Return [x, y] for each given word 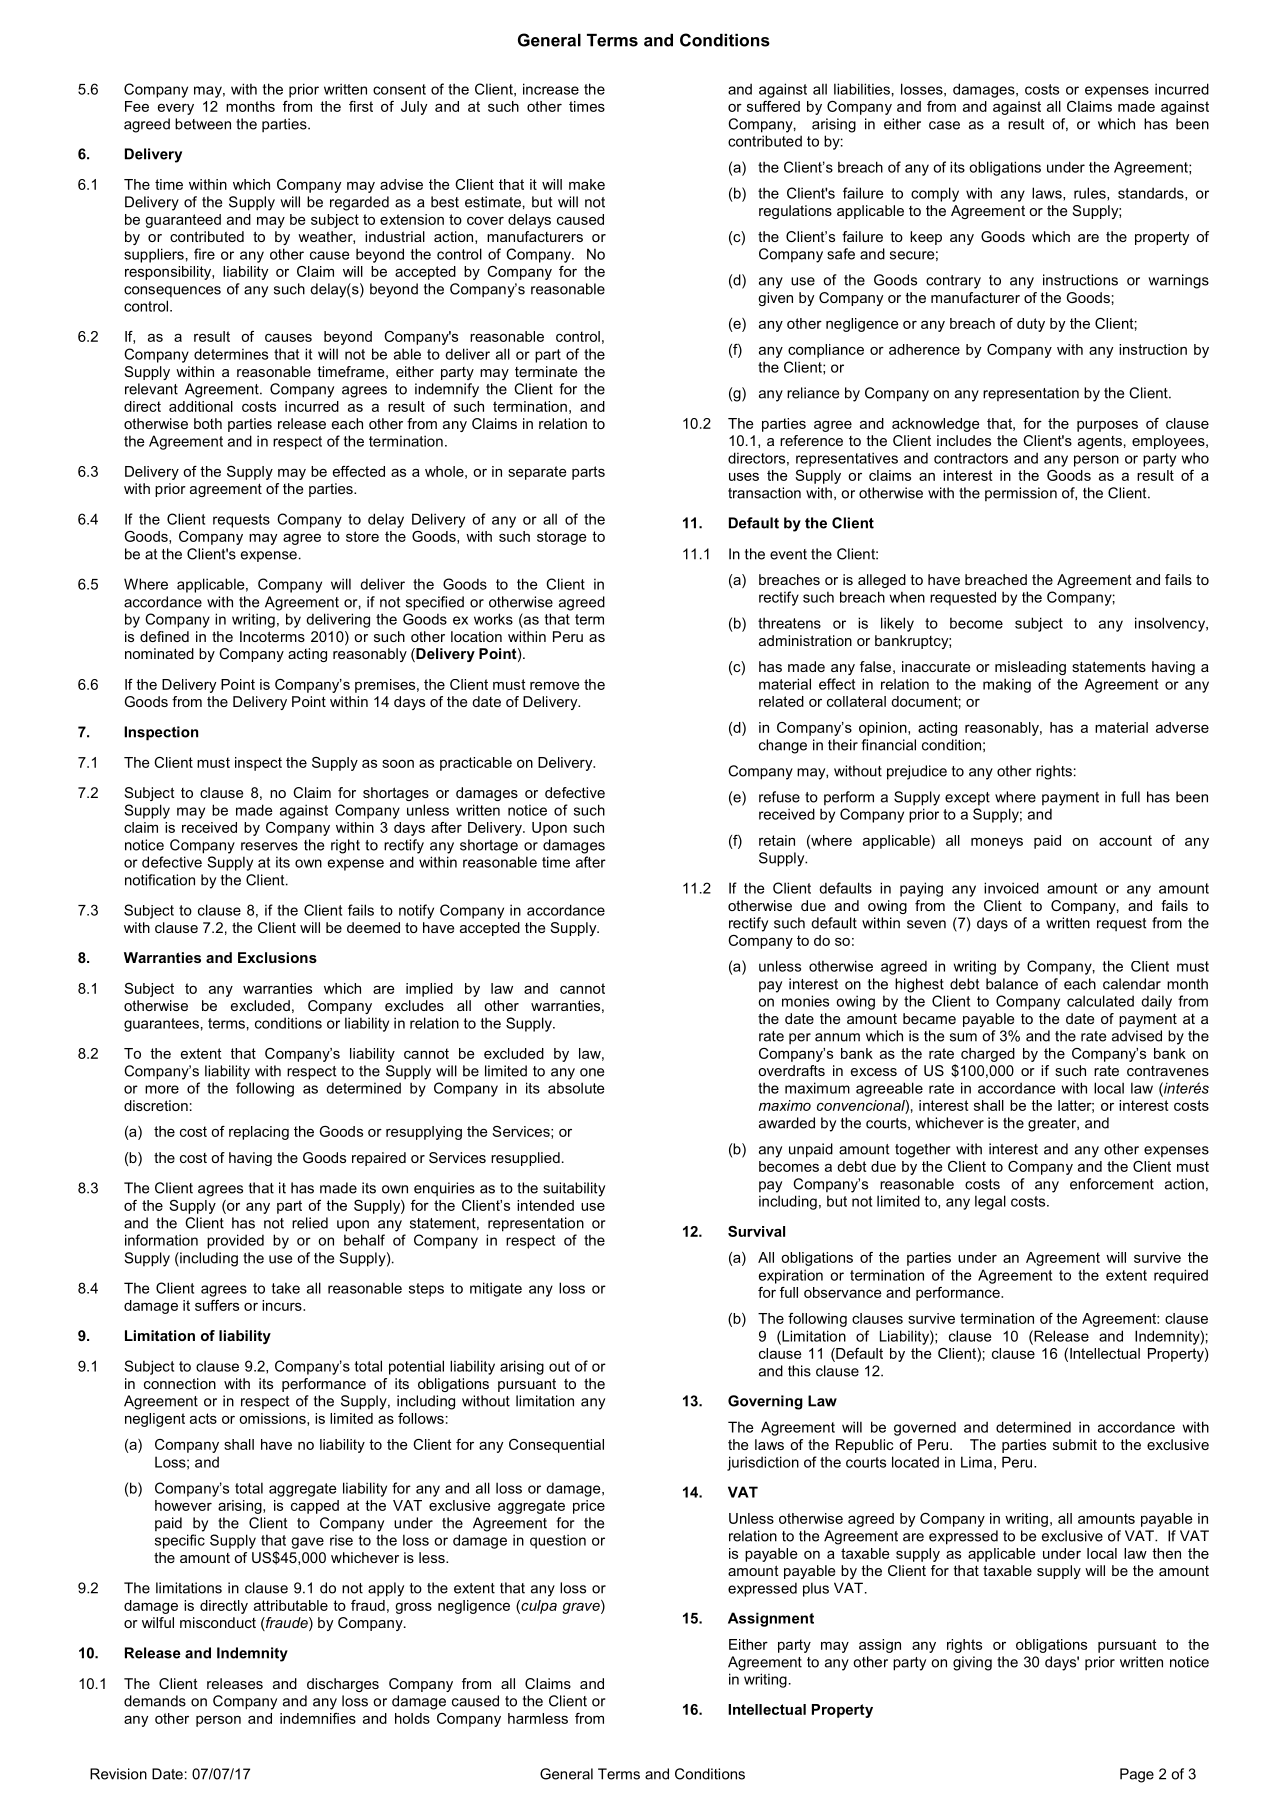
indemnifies [318, 1718]
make [587, 184]
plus [816, 1589]
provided [235, 1241]
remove [555, 685]
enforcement [1112, 1184]
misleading [1030, 668]
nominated [159, 653]
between [203, 124]
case [944, 125]
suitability [574, 1189]
